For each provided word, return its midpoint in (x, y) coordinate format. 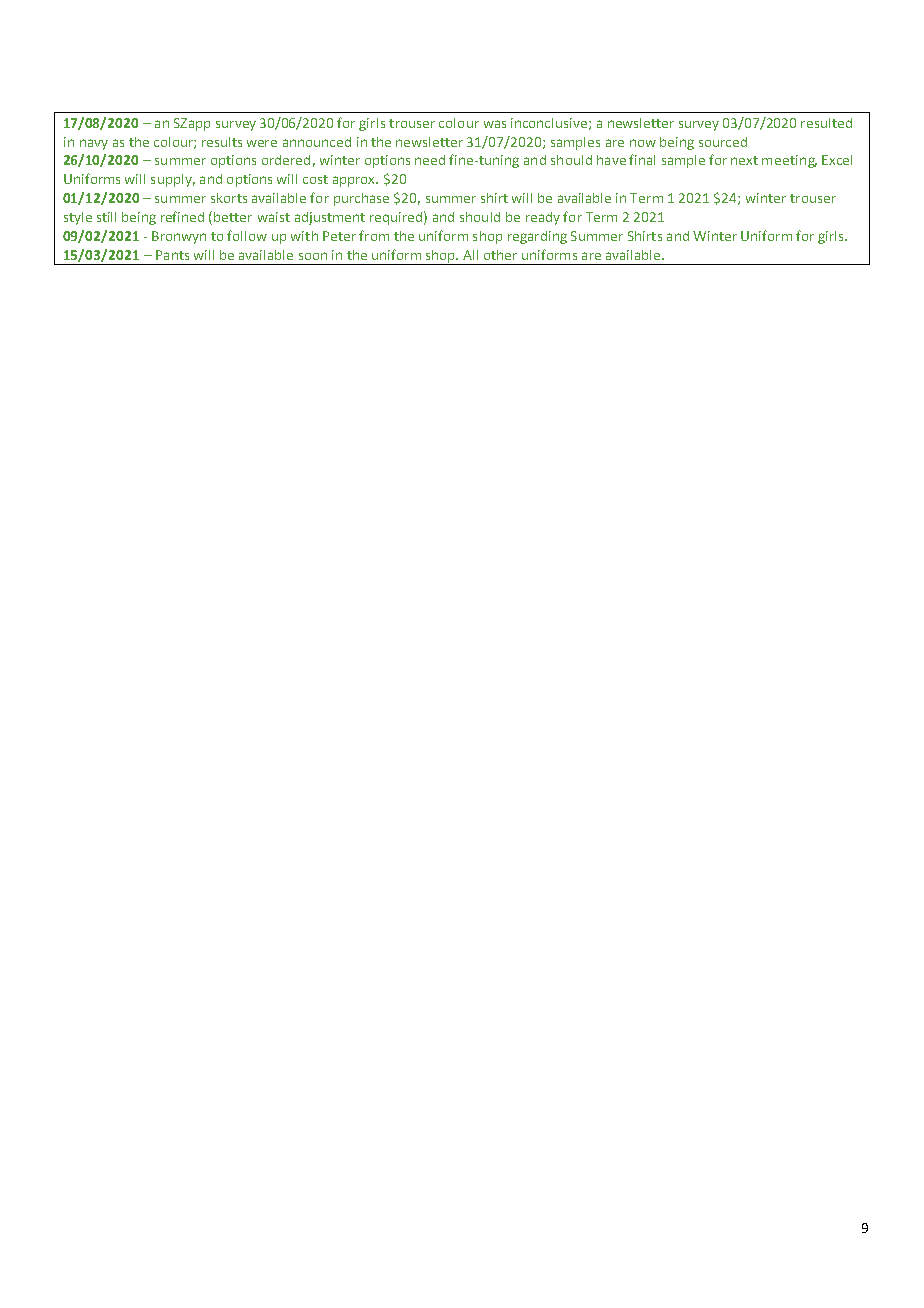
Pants (172, 255)
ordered (286, 160)
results (222, 142)
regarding (537, 237)
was (495, 124)
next (744, 160)
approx (355, 181)
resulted (826, 123)
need (430, 160)
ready (543, 218)
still (106, 217)
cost (315, 179)
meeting (789, 161)
